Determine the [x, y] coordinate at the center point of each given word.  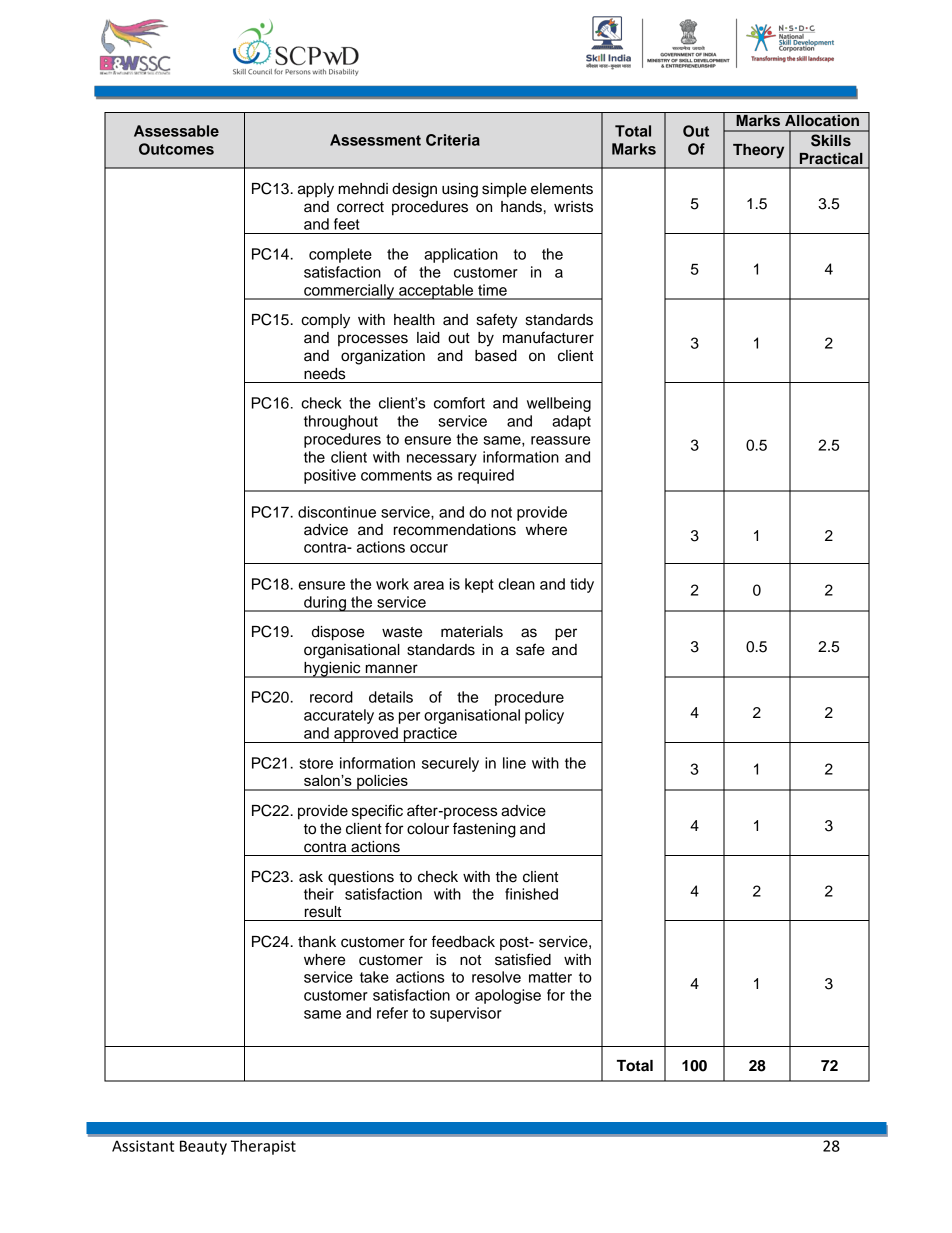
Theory [758, 151]
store [316, 763]
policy [544, 716]
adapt [571, 422]
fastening [484, 830]
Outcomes [176, 149]
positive [330, 476]
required [486, 476]
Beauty [203, 1147]
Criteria [453, 140]
